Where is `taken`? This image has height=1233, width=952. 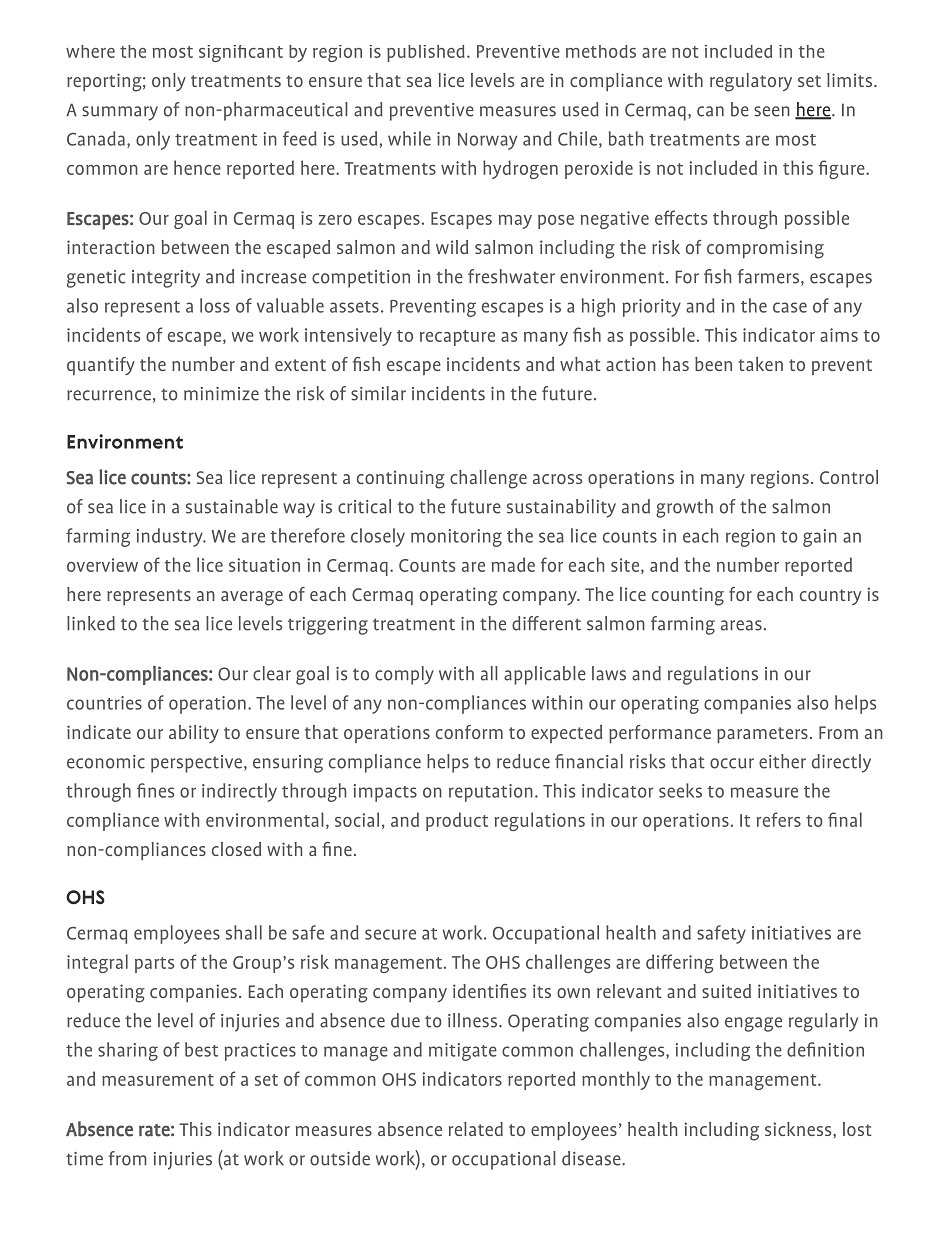 taken is located at coordinates (760, 364).
